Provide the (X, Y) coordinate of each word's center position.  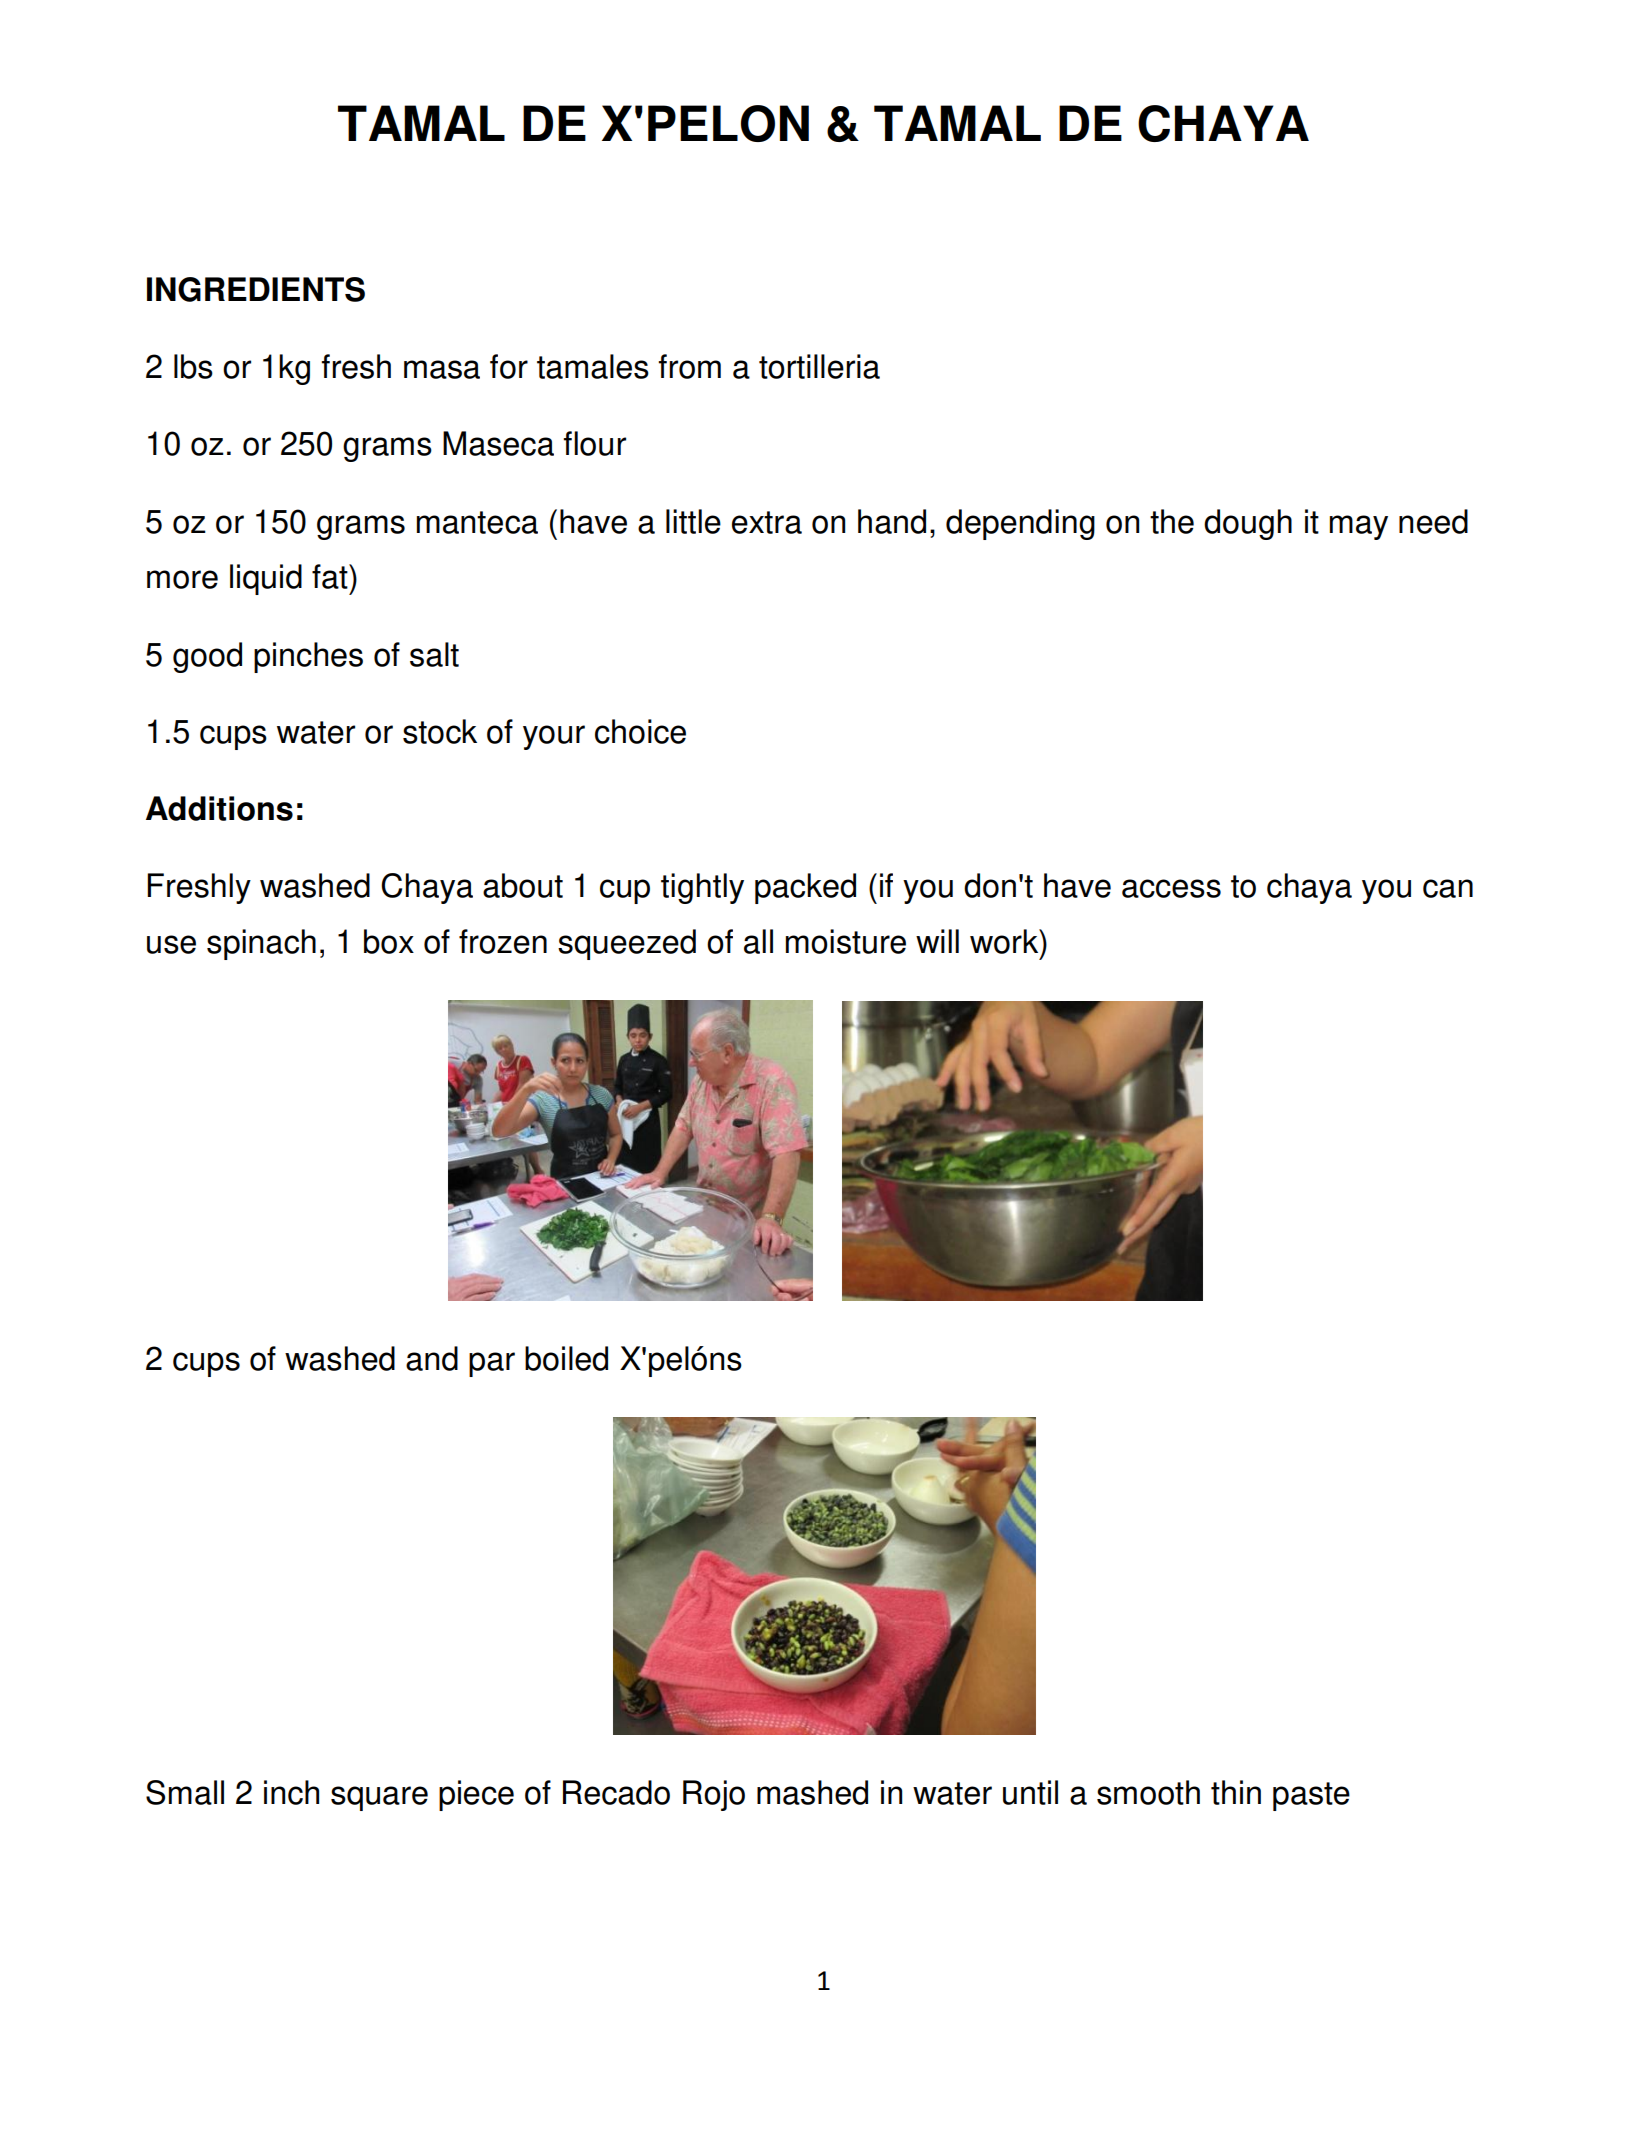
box (389, 941)
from (689, 366)
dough (1248, 524)
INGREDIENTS (256, 289)
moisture (846, 941)
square (379, 1798)
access (1171, 888)
